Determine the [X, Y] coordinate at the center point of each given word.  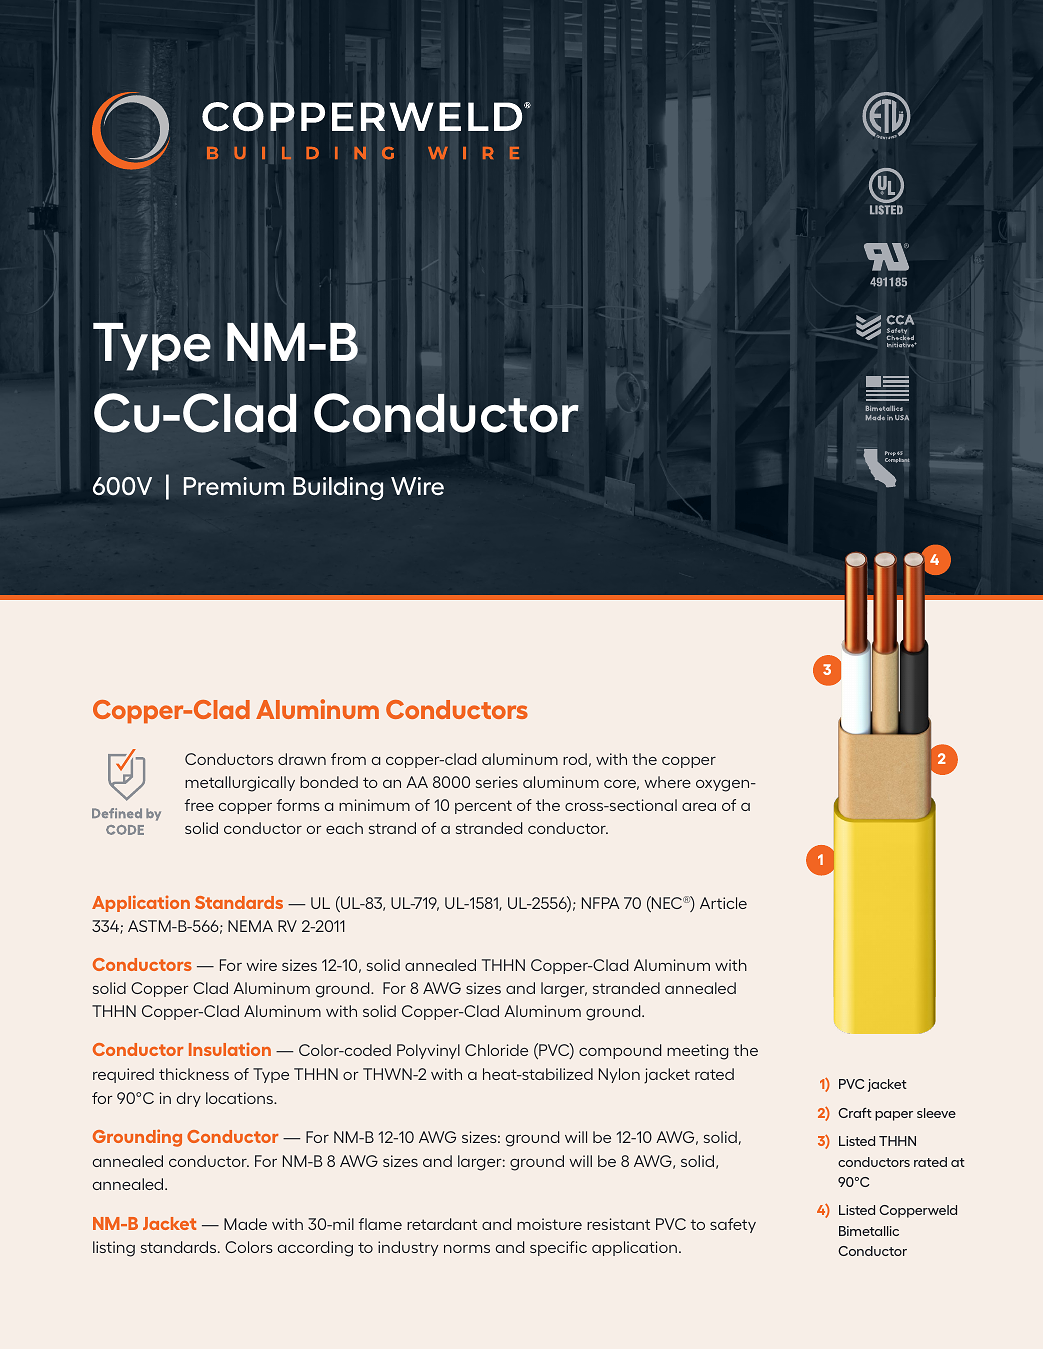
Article [723, 903]
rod [575, 759]
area [699, 806]
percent [483, 807]
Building [338, 488]
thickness [194, 1074]
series [497, 782]
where [667, 782]
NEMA [250, 926]
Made [245, 1224]
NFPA [601, 903]
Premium [234, 486]
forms [298, 805]
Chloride [496, 1050]
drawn [302, 759]
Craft [855, 1112]
